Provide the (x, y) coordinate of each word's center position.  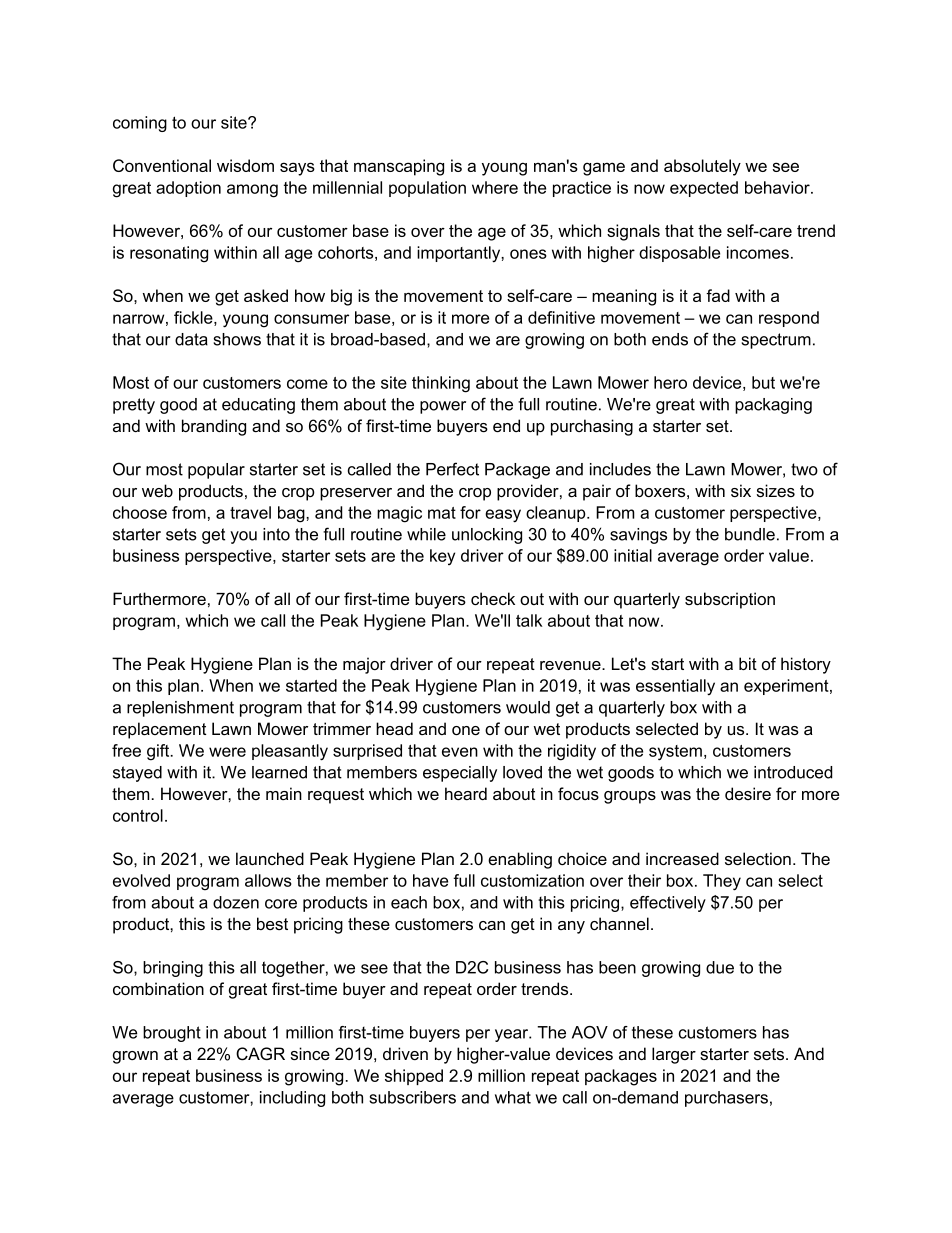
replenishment (180, 709)
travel (250, 512)
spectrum (776, 341)
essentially (675, 687)
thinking (441, 384)
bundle (750, 534)
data (191, 339)
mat (442, 513)
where (495, 187)
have (430, 880)
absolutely (702, 167)
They (722, 882)
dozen (236, 902)
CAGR (260, 1054)
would (528, 707)
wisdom (245, 165)
